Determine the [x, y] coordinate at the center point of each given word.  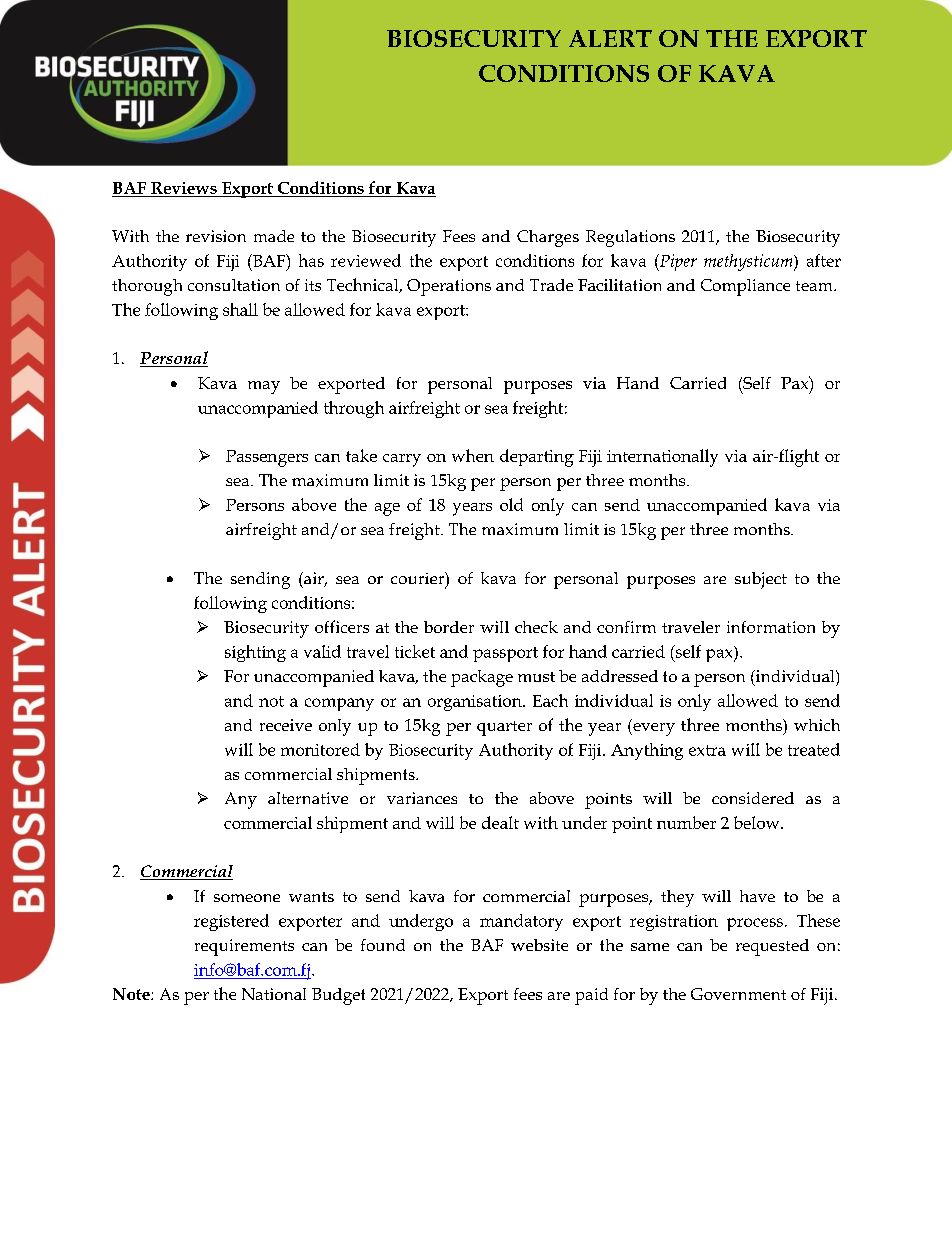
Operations [449, 287]
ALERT [610, 38]
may [264, 387]
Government [738, 994]
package [482, 678]
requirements [244, 947]
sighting [255, 653]
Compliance [745, 287]
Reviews [184, 188]
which [817, 725]
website [539, 945]
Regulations [630, 238]
